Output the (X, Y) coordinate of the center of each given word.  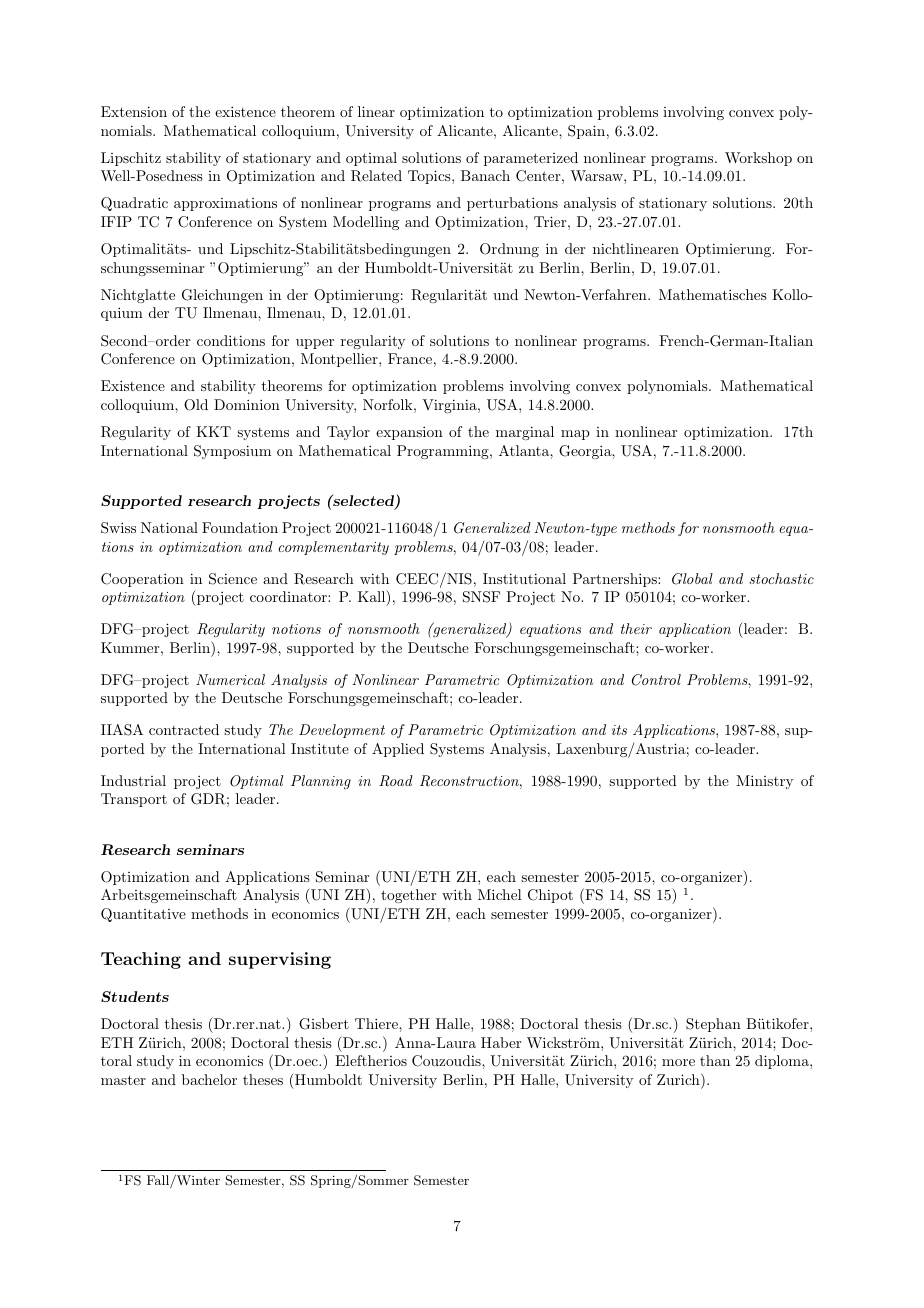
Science (233, 579)
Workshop (758, 159)
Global (692, 579)
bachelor (209, 1079)
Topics (430, 177)
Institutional (524, 578)
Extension (134, 111)
